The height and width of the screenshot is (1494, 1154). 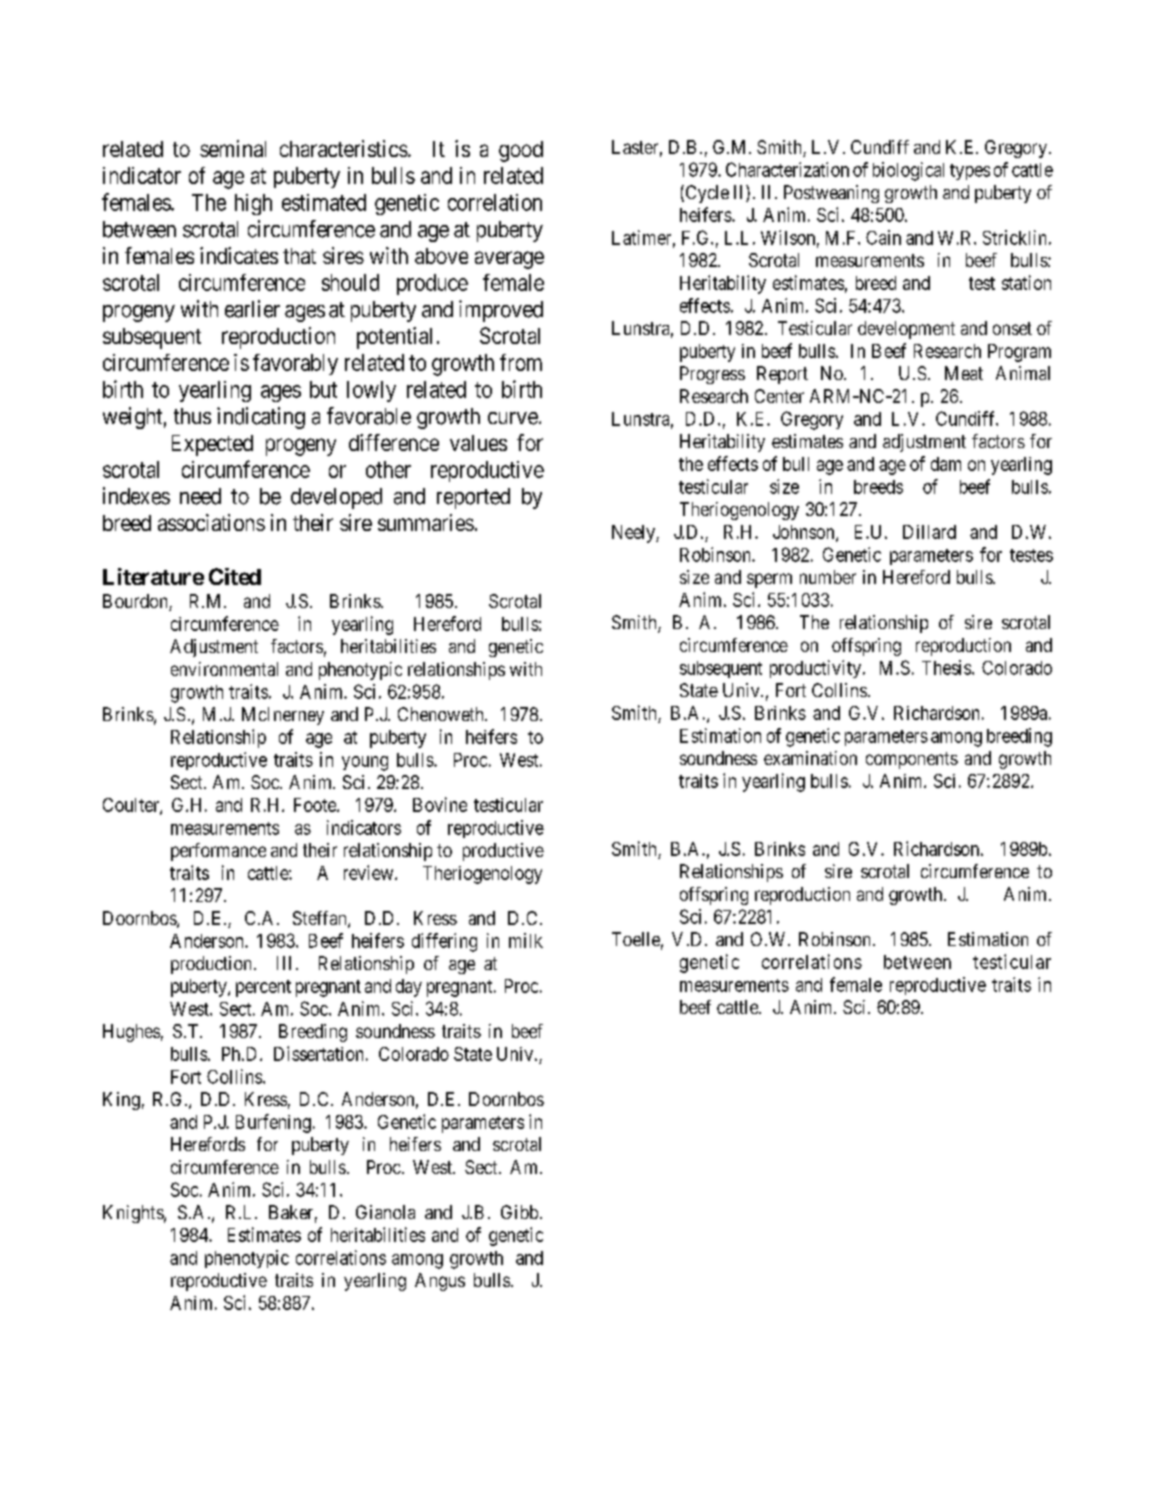 I want to click on Neely, so click(x=634, y=534).
